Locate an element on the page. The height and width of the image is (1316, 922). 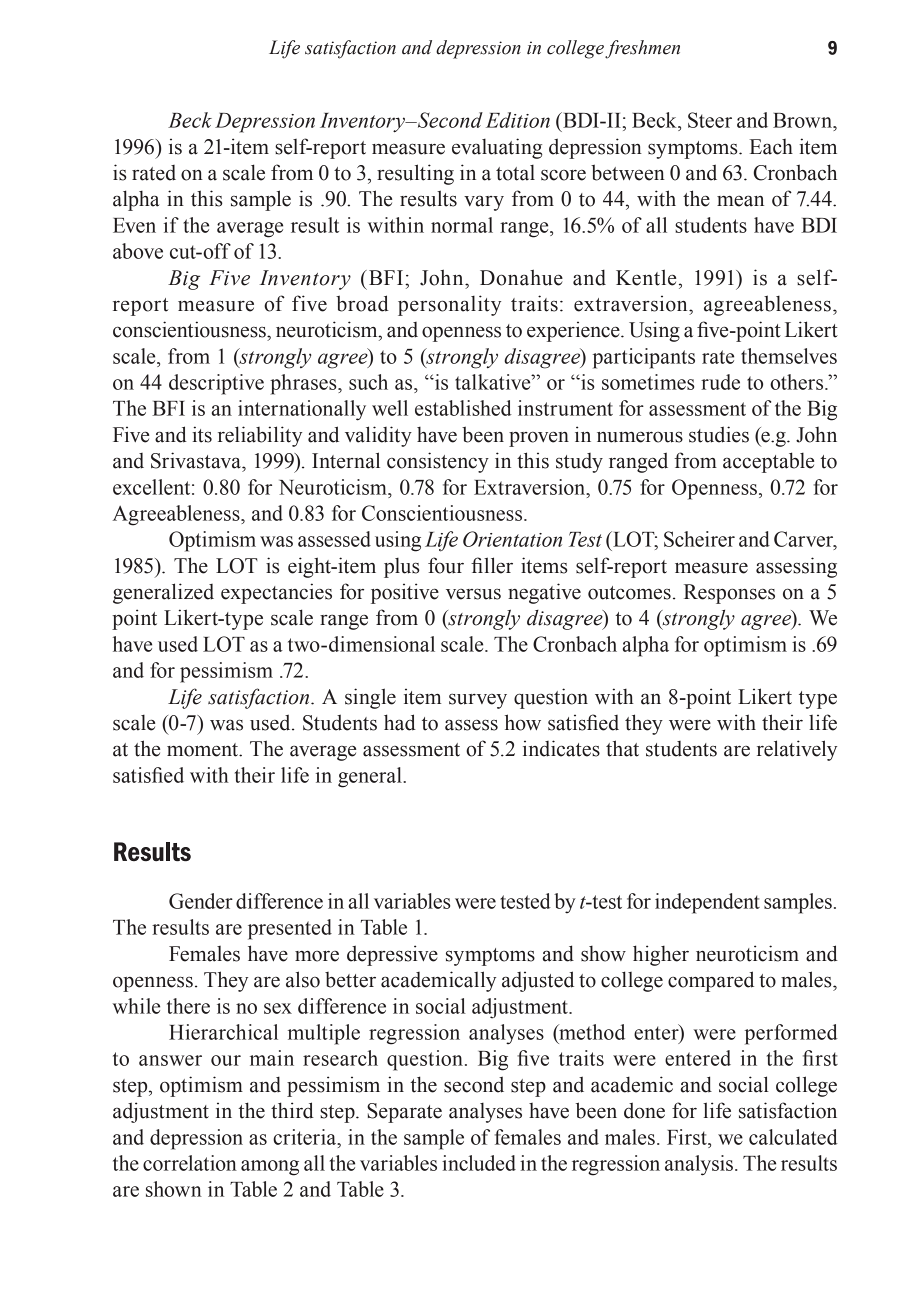
included is located at coordinates (479, 1163).
